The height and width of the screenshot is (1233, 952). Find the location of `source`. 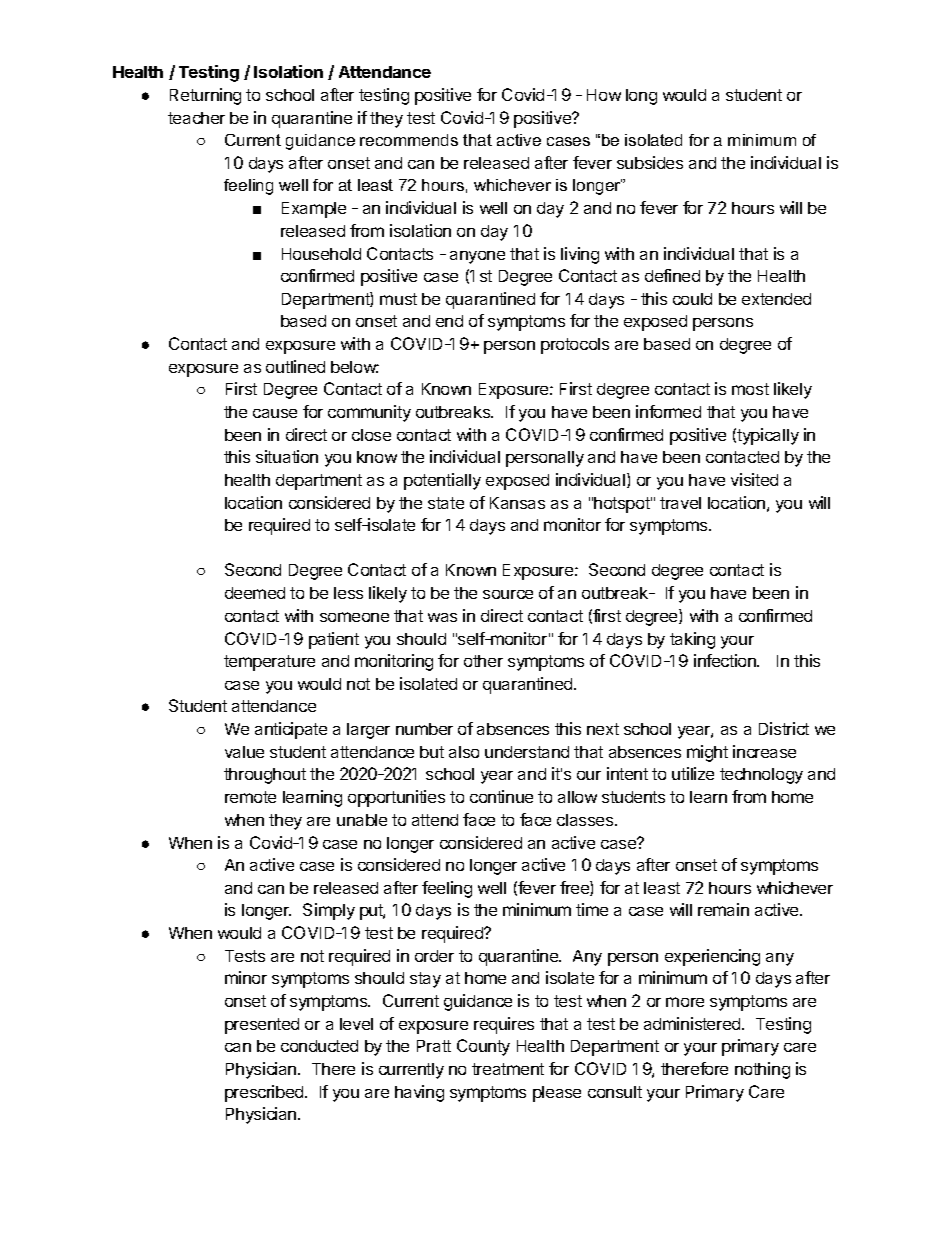

source is located at coordinates (508, 594).
